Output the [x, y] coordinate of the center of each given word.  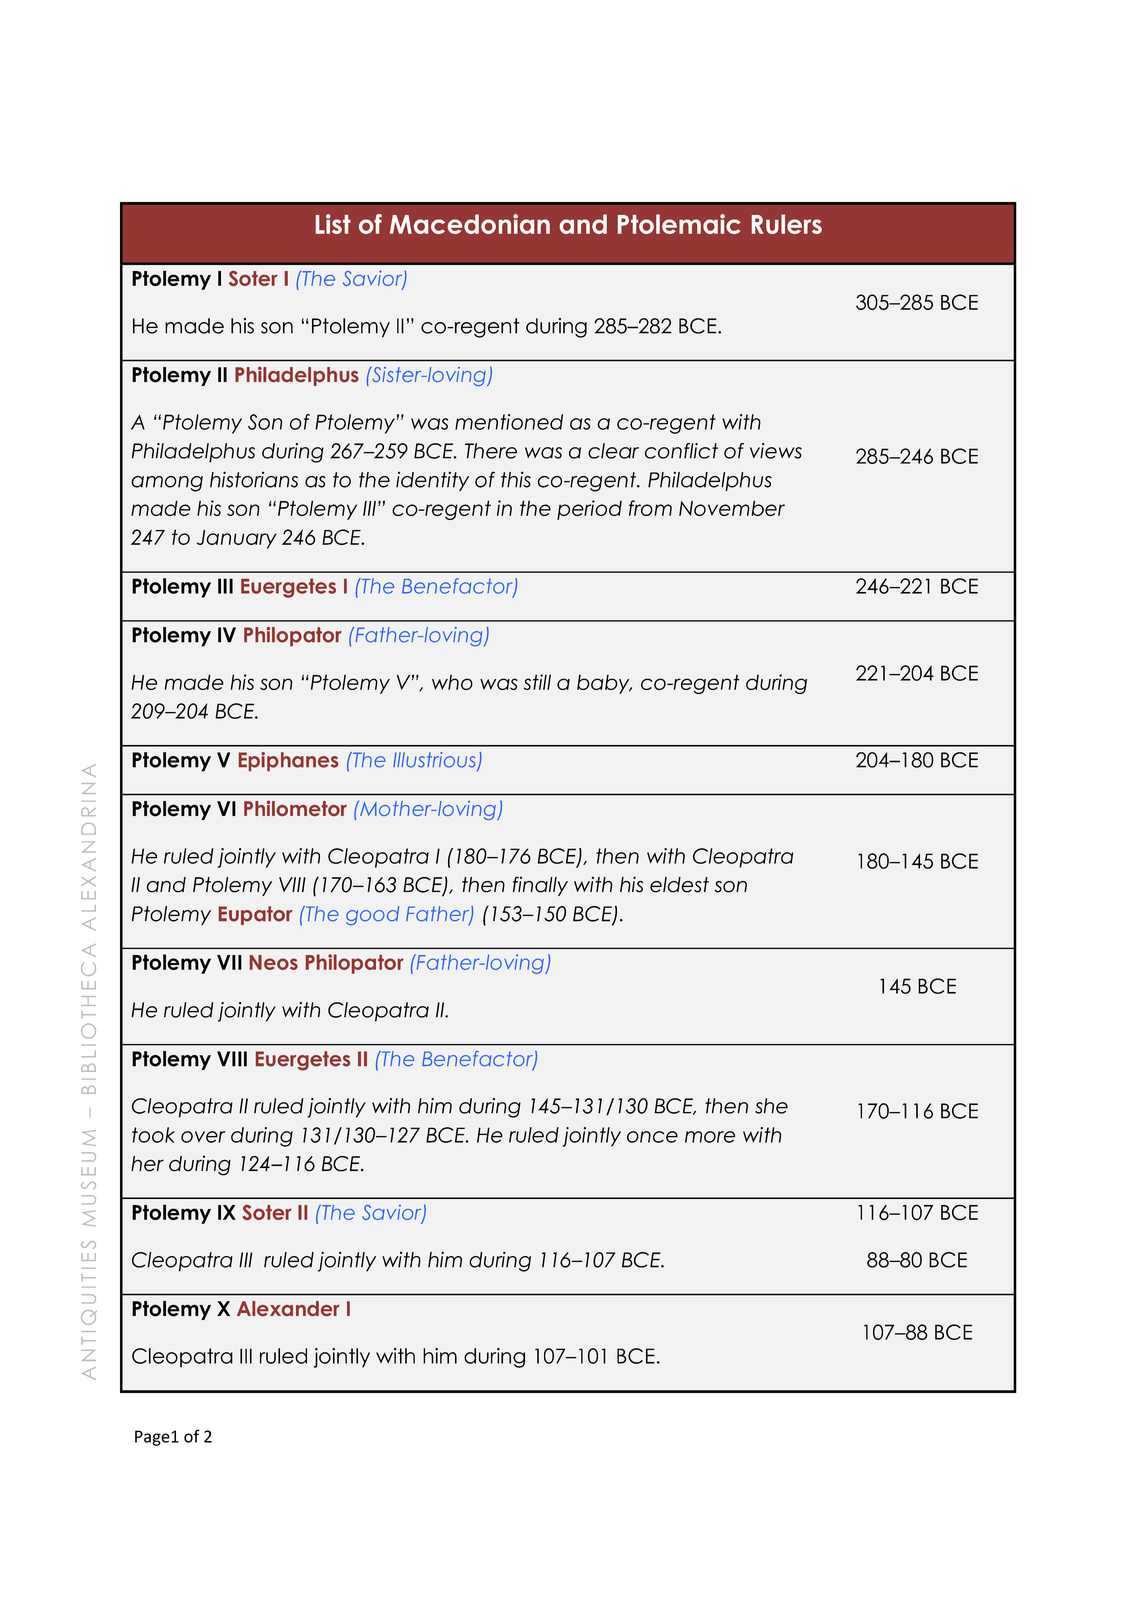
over [203, 1137]
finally [540, 886]
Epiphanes [288, 761]
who [452, 682]
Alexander [288, 1308]
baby [604, 684]
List [333, 224]
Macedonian [470, 224]
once [652, 1137]
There [491, 451]
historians [254, 479]
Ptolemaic [679, 224]
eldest [679, 885]
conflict [681, 451]
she [771, 1106]
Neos [274, 962]
